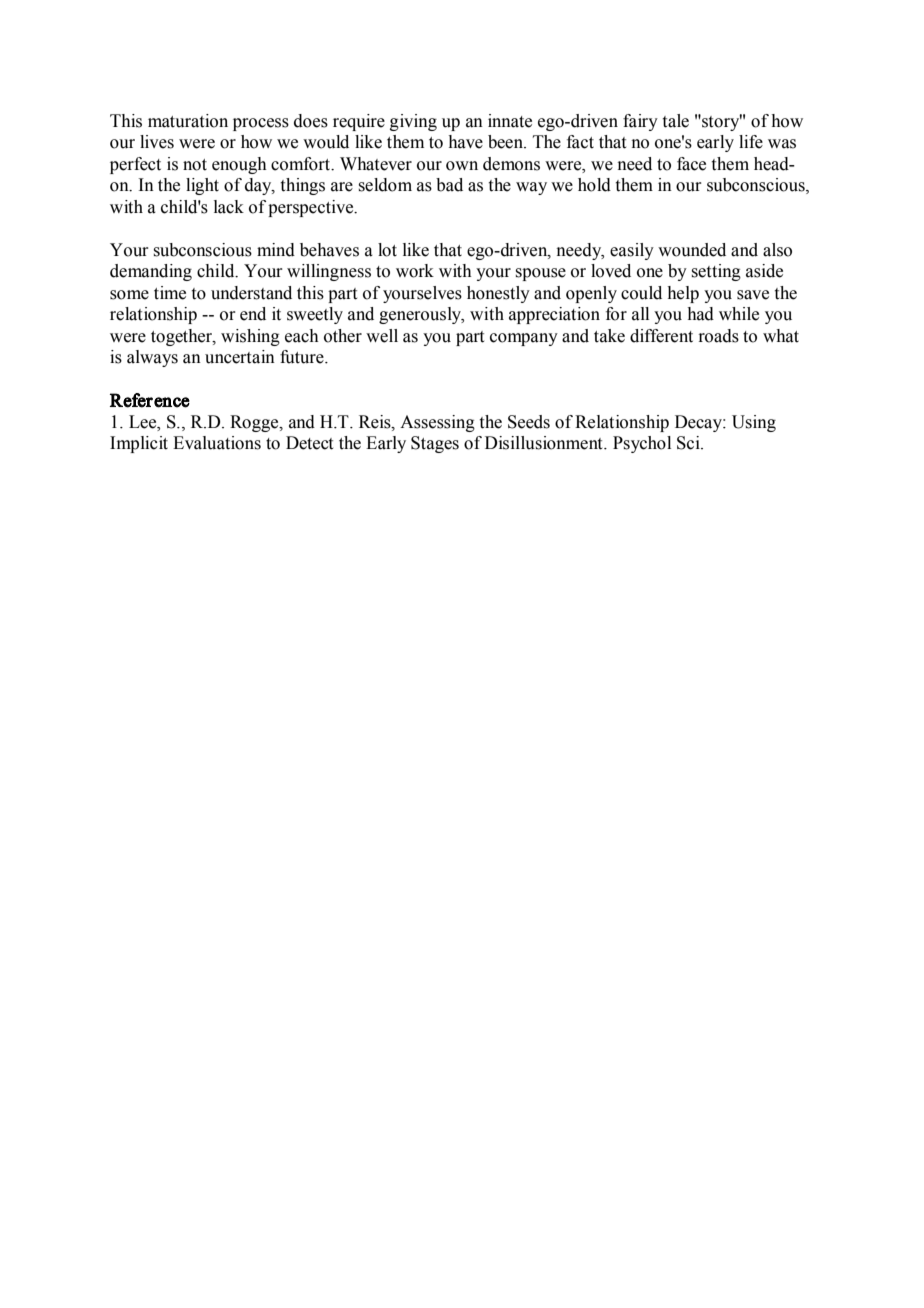  Describe the element at coordinates (524, 339) in the document. I see `company` at that location.
